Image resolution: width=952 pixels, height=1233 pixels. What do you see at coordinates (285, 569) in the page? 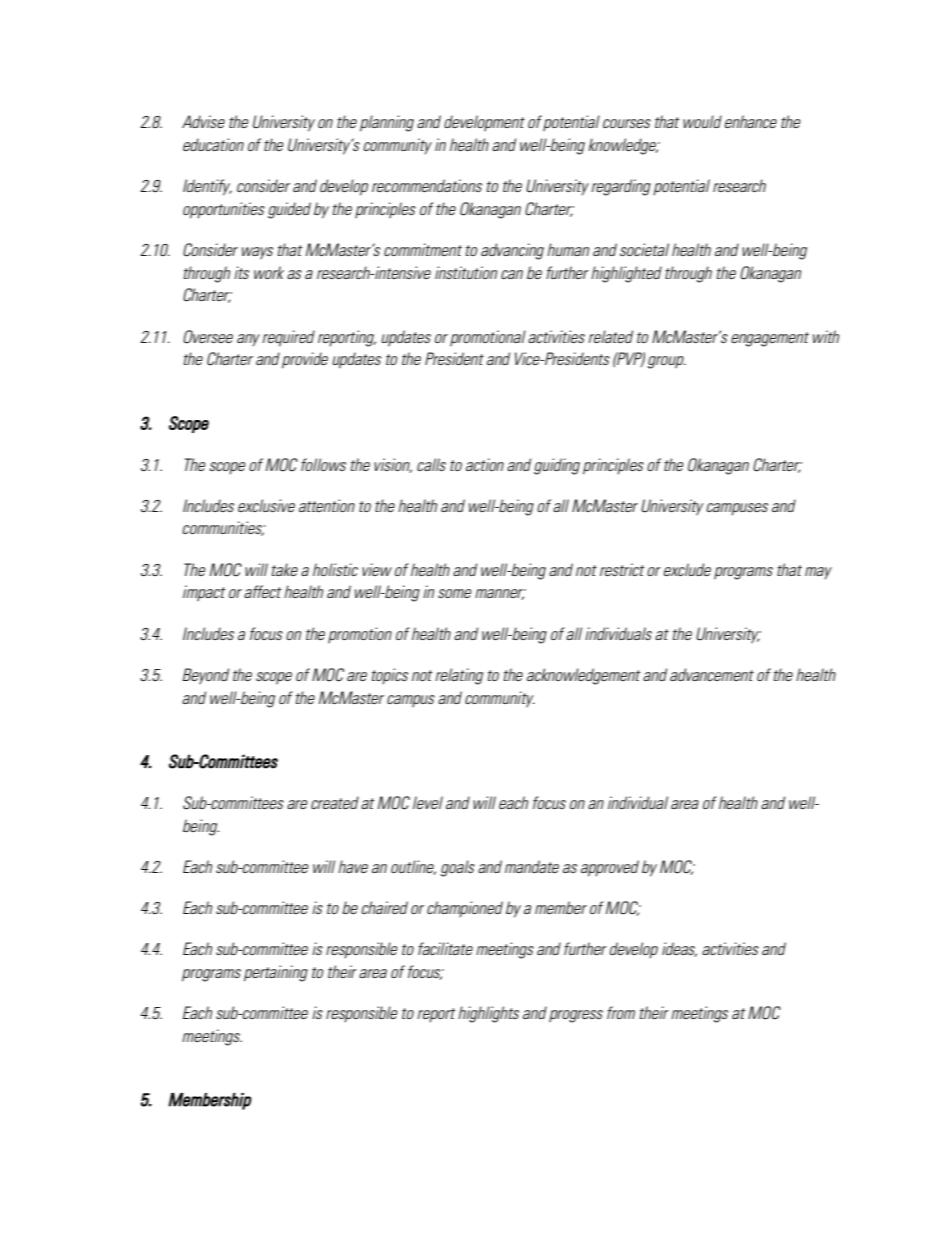
I see `take` at bounding box center [285, 569].
